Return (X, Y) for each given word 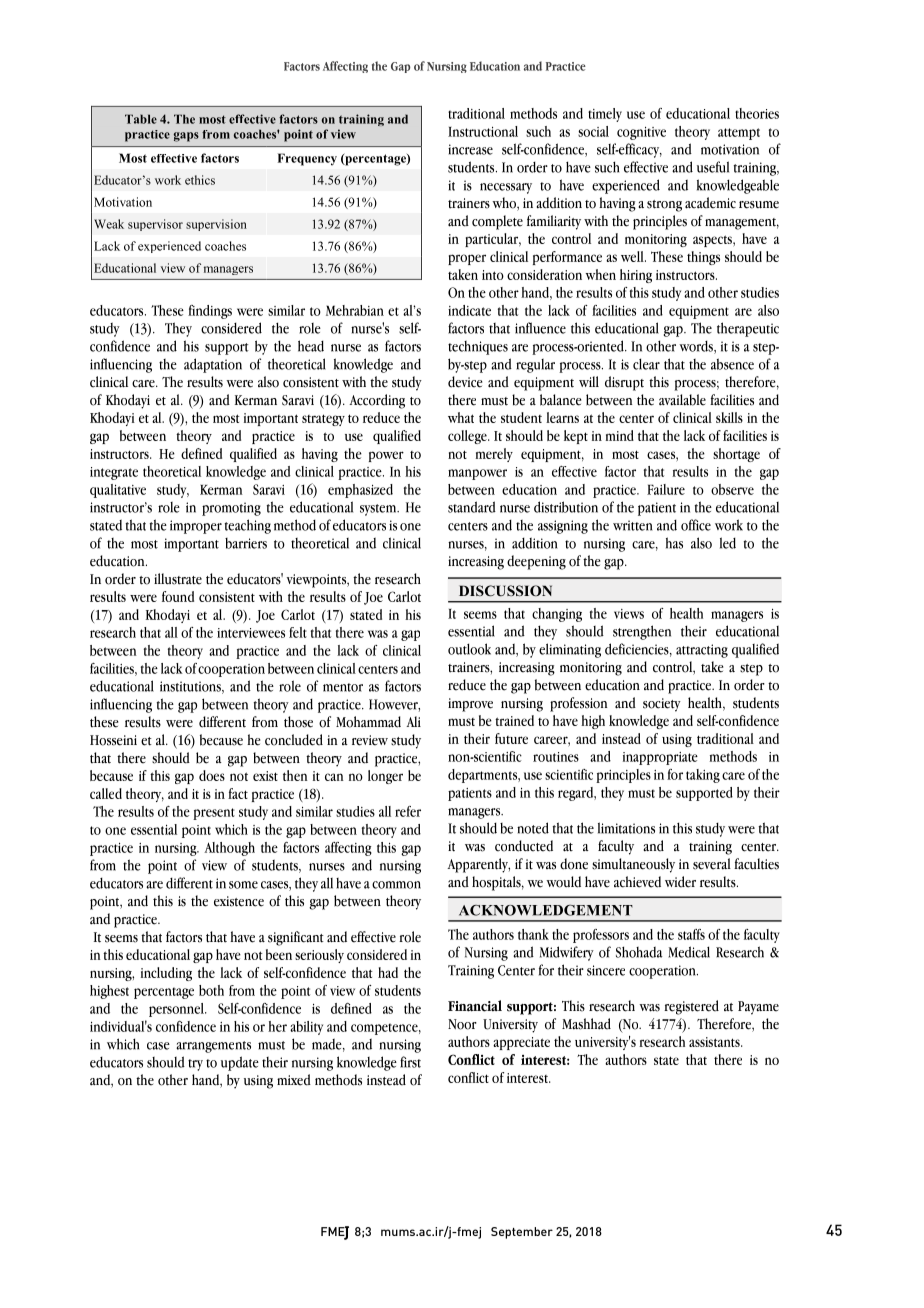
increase (470, 149)
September (522, 1233)
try (195, 1065)
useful (713, 167)
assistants (715, 1042)
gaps (186, 137)
